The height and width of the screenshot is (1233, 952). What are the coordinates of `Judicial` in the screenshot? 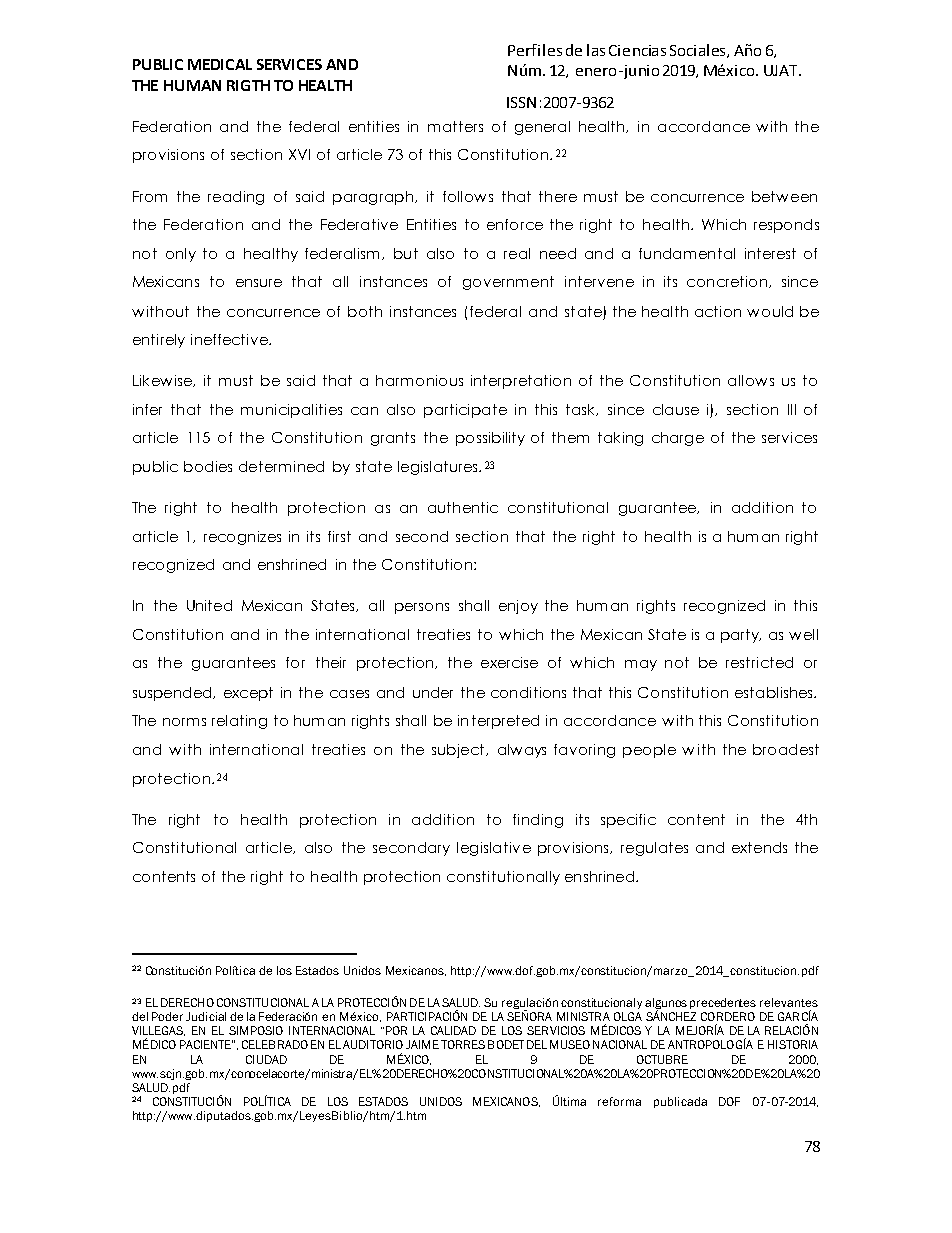 It's located at (206, 1016).
